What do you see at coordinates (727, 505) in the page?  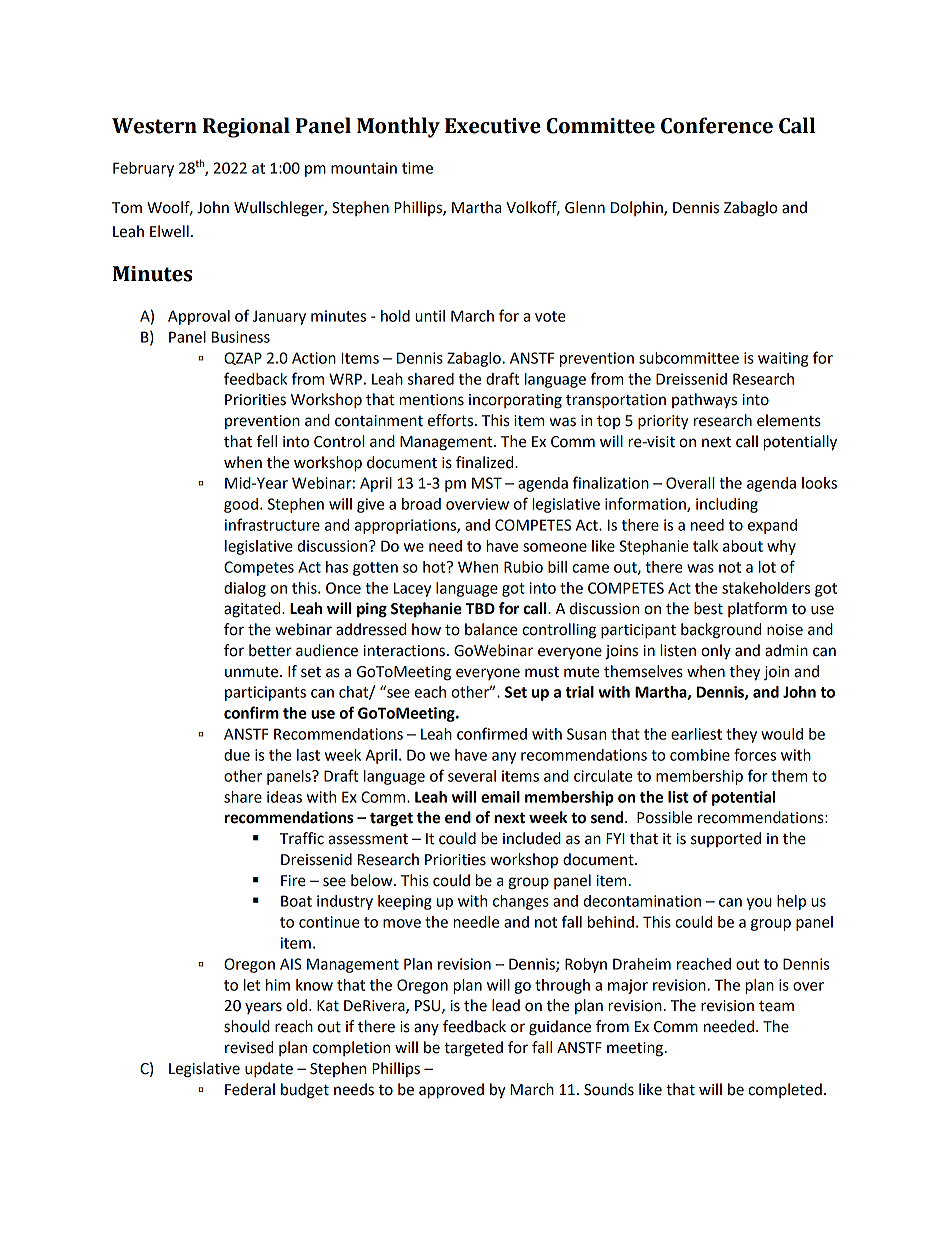 I see `including` at bounding box center [727, 505].
